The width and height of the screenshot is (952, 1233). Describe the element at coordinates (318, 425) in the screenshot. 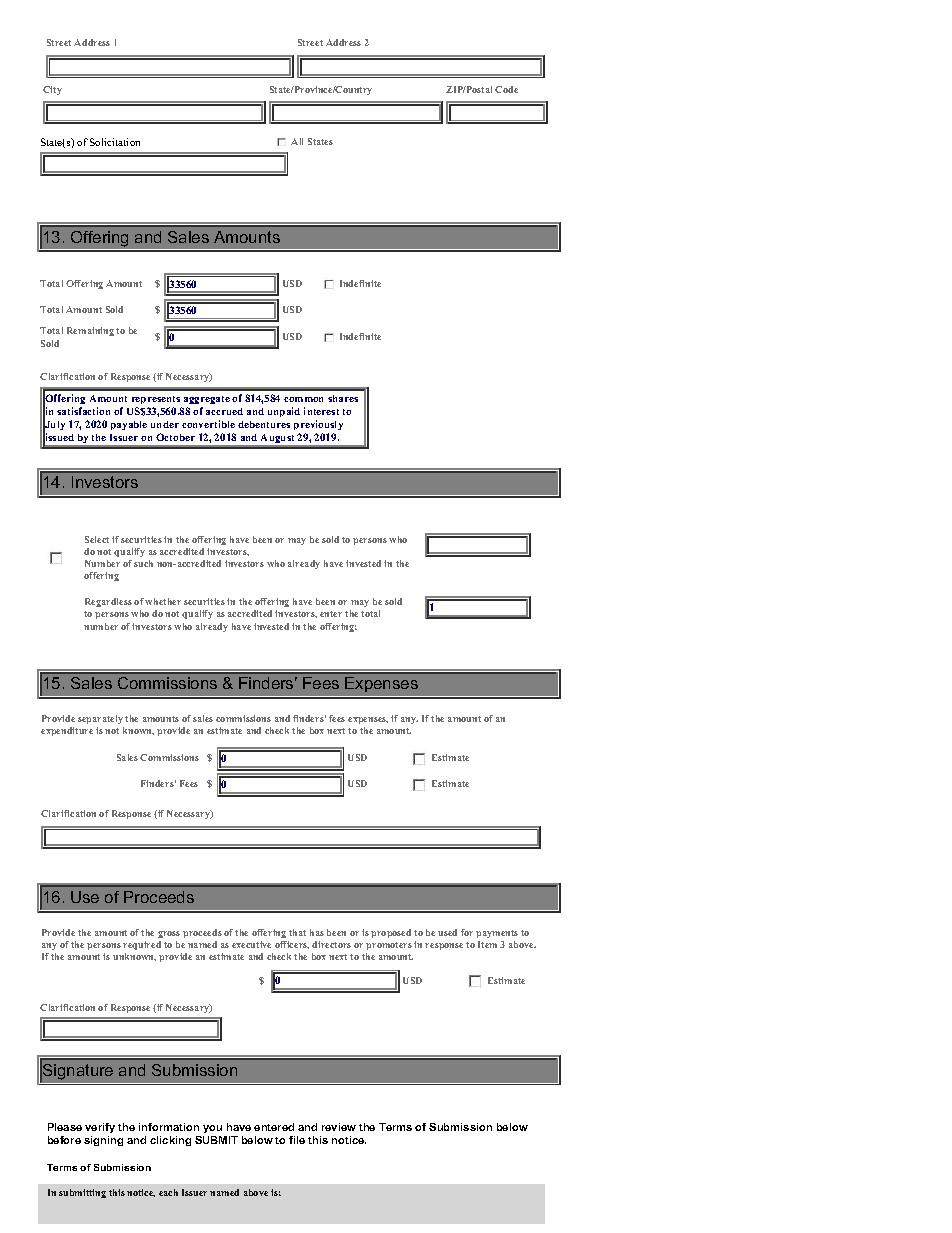

I see `previously` at that location.
